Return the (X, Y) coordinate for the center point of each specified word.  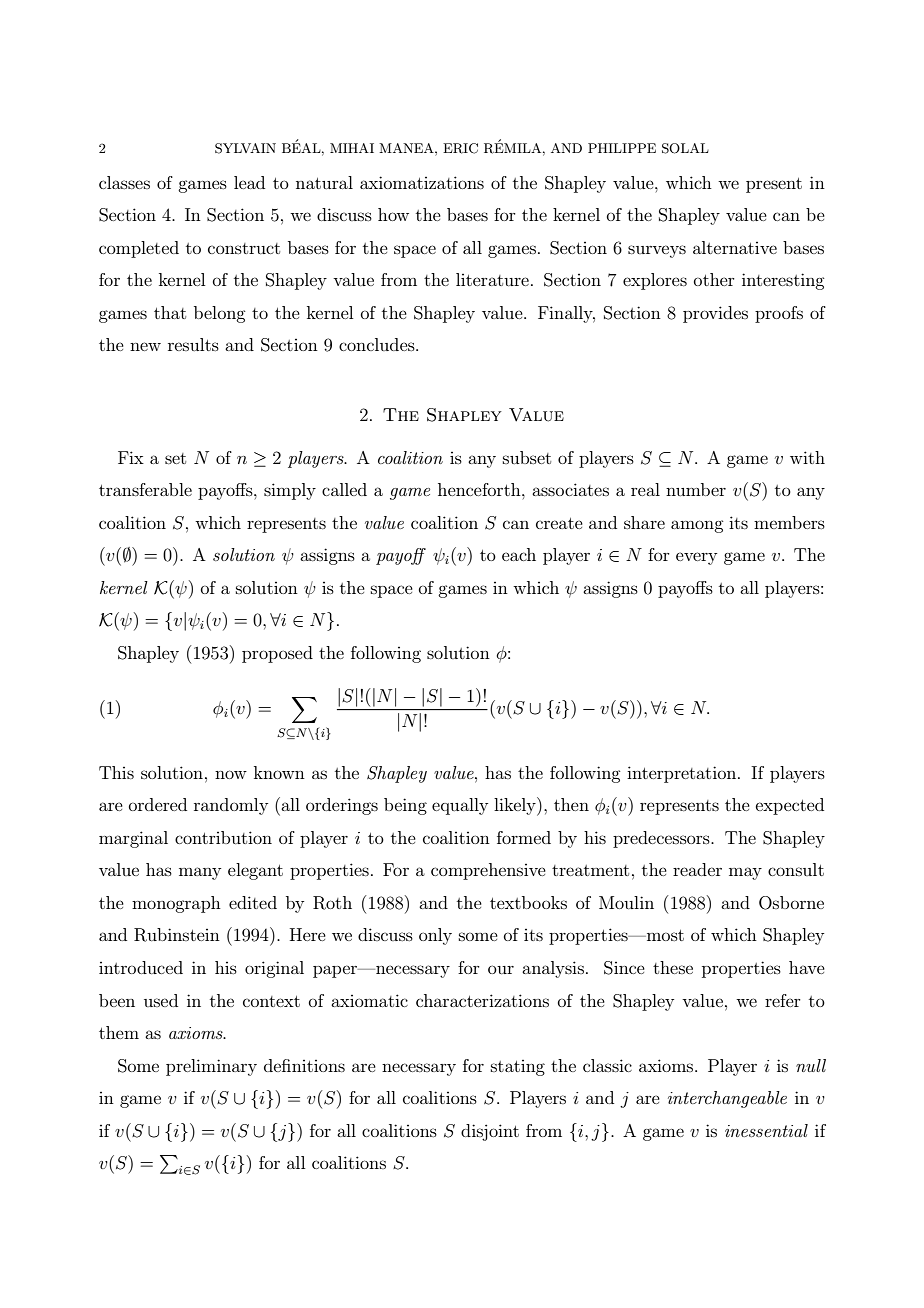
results (193, 344)
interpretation (683, 774)
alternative (735, 247)
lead (249, 182)
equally (460, 806)
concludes (378, 344)
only (435, 936)
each (519, 554)
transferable (145, 489)
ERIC (460, 148)
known (279, 772)
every (696, 558)
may (745, 873)
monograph (176, 904)
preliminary (211, 1067)
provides (715, 314)
